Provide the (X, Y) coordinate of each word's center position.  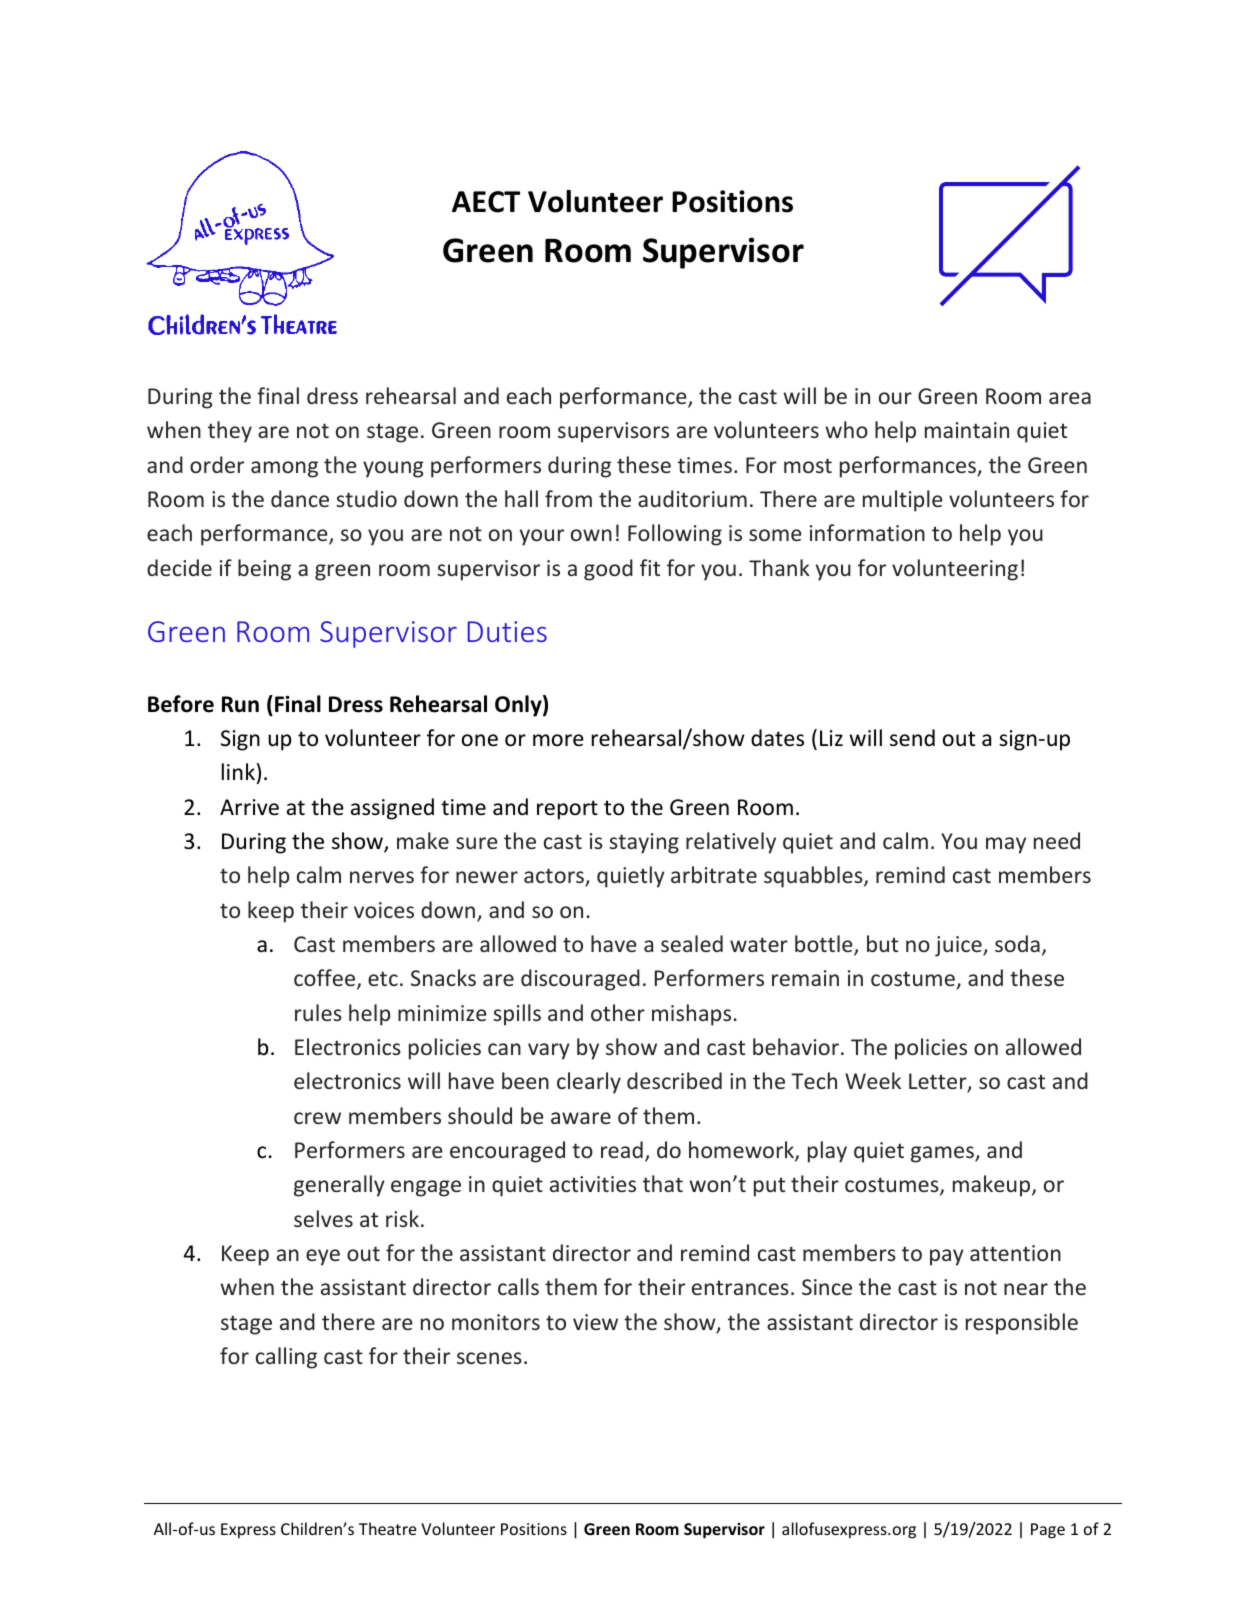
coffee (324, 977)
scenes (489, 1358)
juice (959, 946)
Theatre (387, 1528)
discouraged (580, 980)
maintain (967, 430)
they (230, 432)
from (568, 498)
